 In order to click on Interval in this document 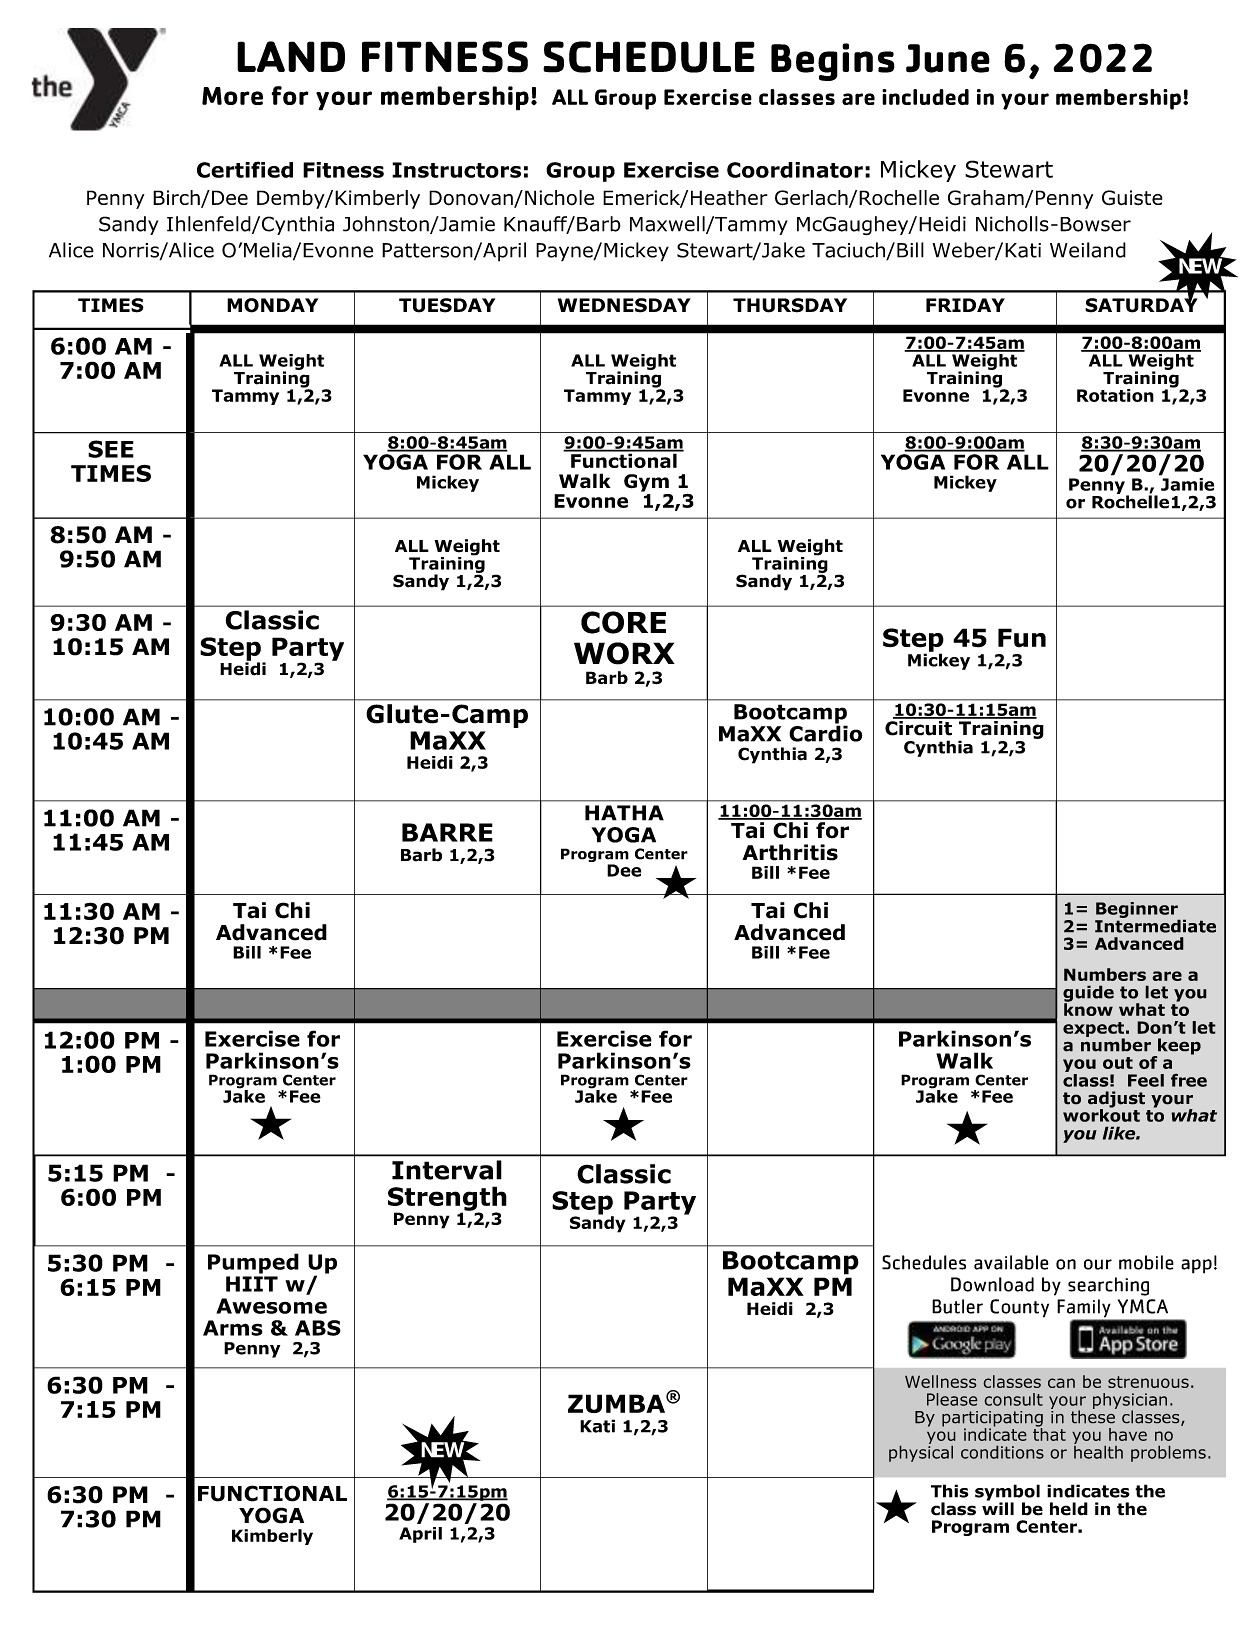, I will do `click(447, 1170)`.
